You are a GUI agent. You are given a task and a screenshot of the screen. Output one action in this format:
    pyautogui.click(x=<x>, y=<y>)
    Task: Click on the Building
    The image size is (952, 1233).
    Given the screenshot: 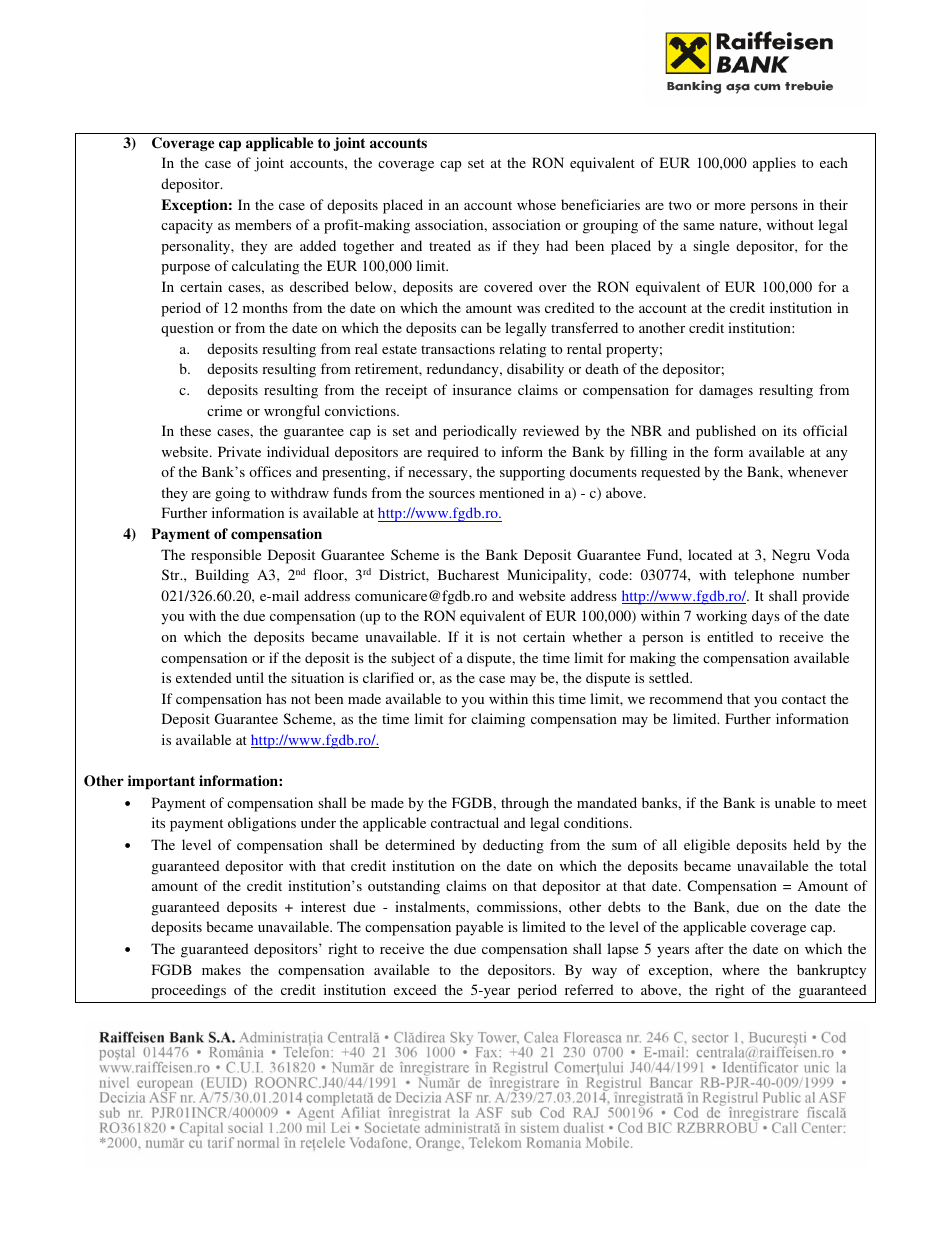 What is the action you would take?
    pyautogui.click(x=222, y=576)
